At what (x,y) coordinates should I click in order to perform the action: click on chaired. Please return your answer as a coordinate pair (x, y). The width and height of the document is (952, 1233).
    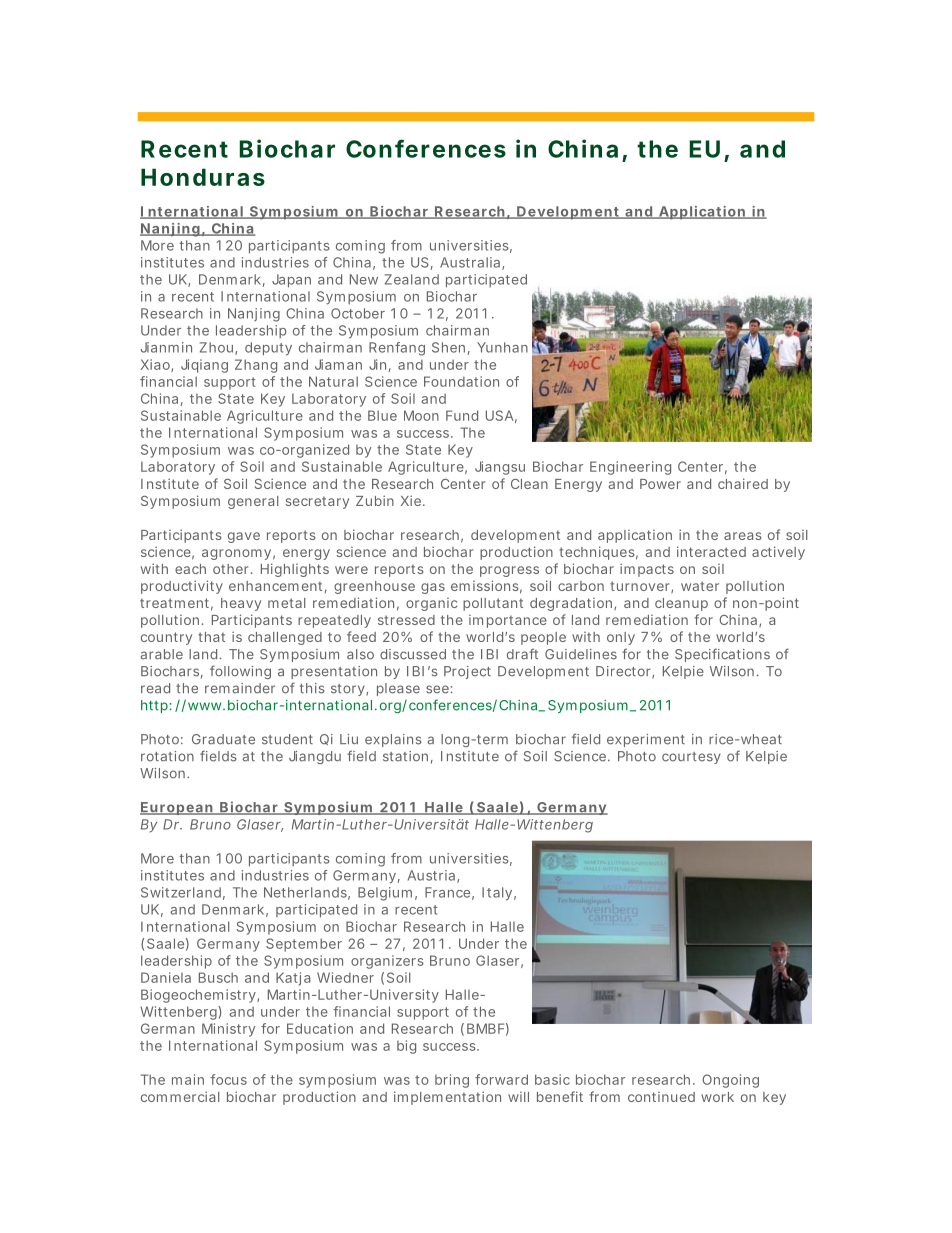
    Looking at the image, I should click on (743, 483).
